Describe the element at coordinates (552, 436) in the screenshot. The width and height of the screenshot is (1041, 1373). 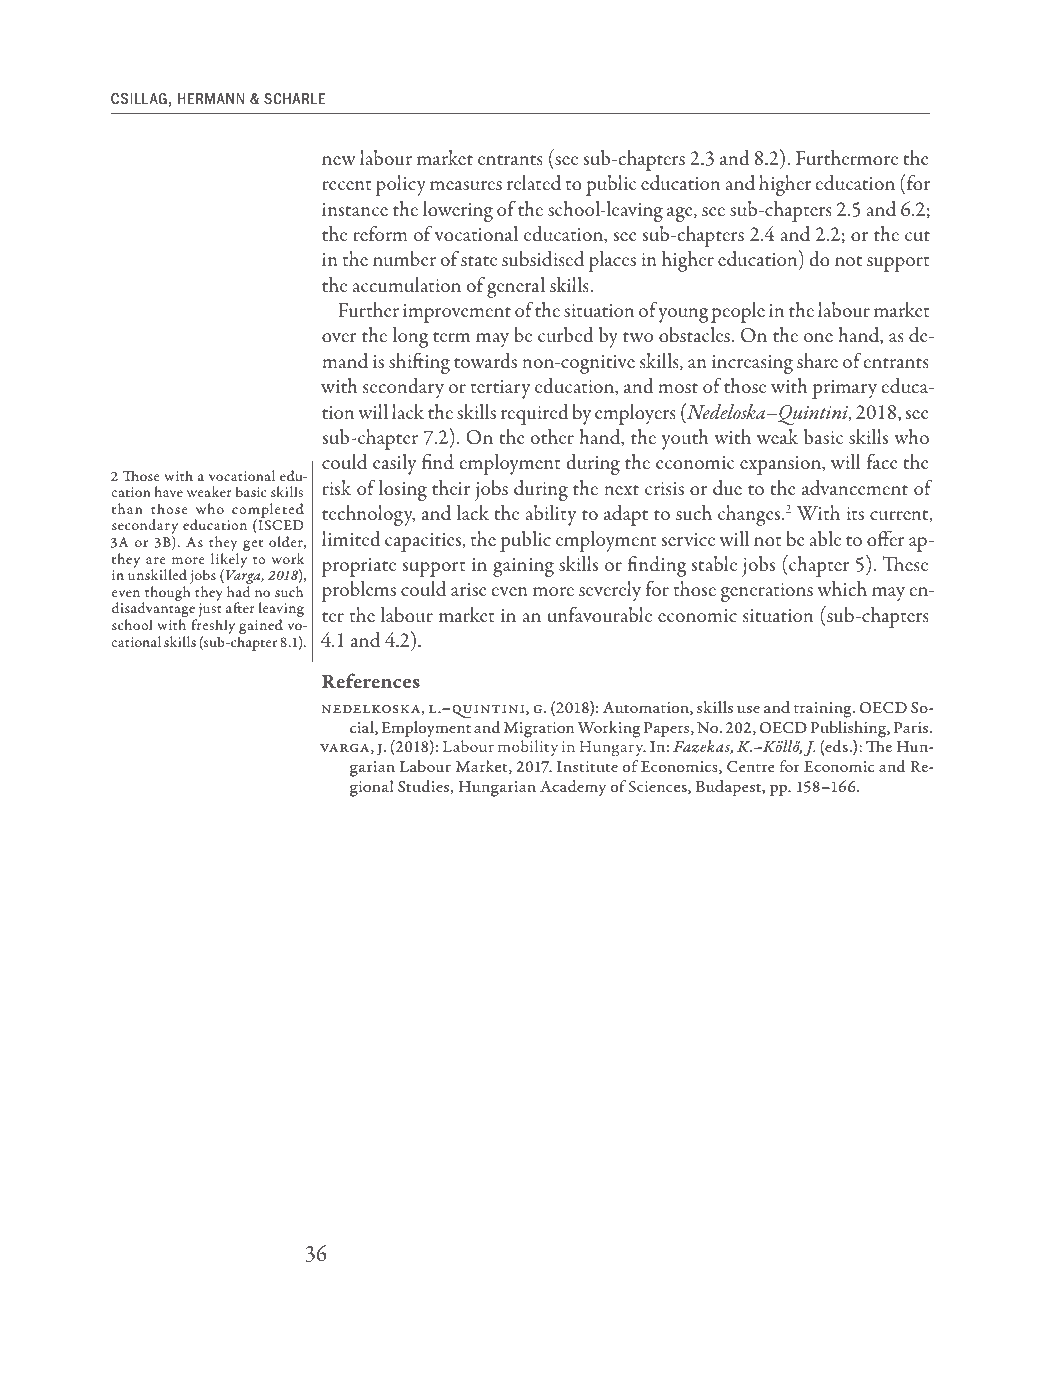
I see `other` at that location.
